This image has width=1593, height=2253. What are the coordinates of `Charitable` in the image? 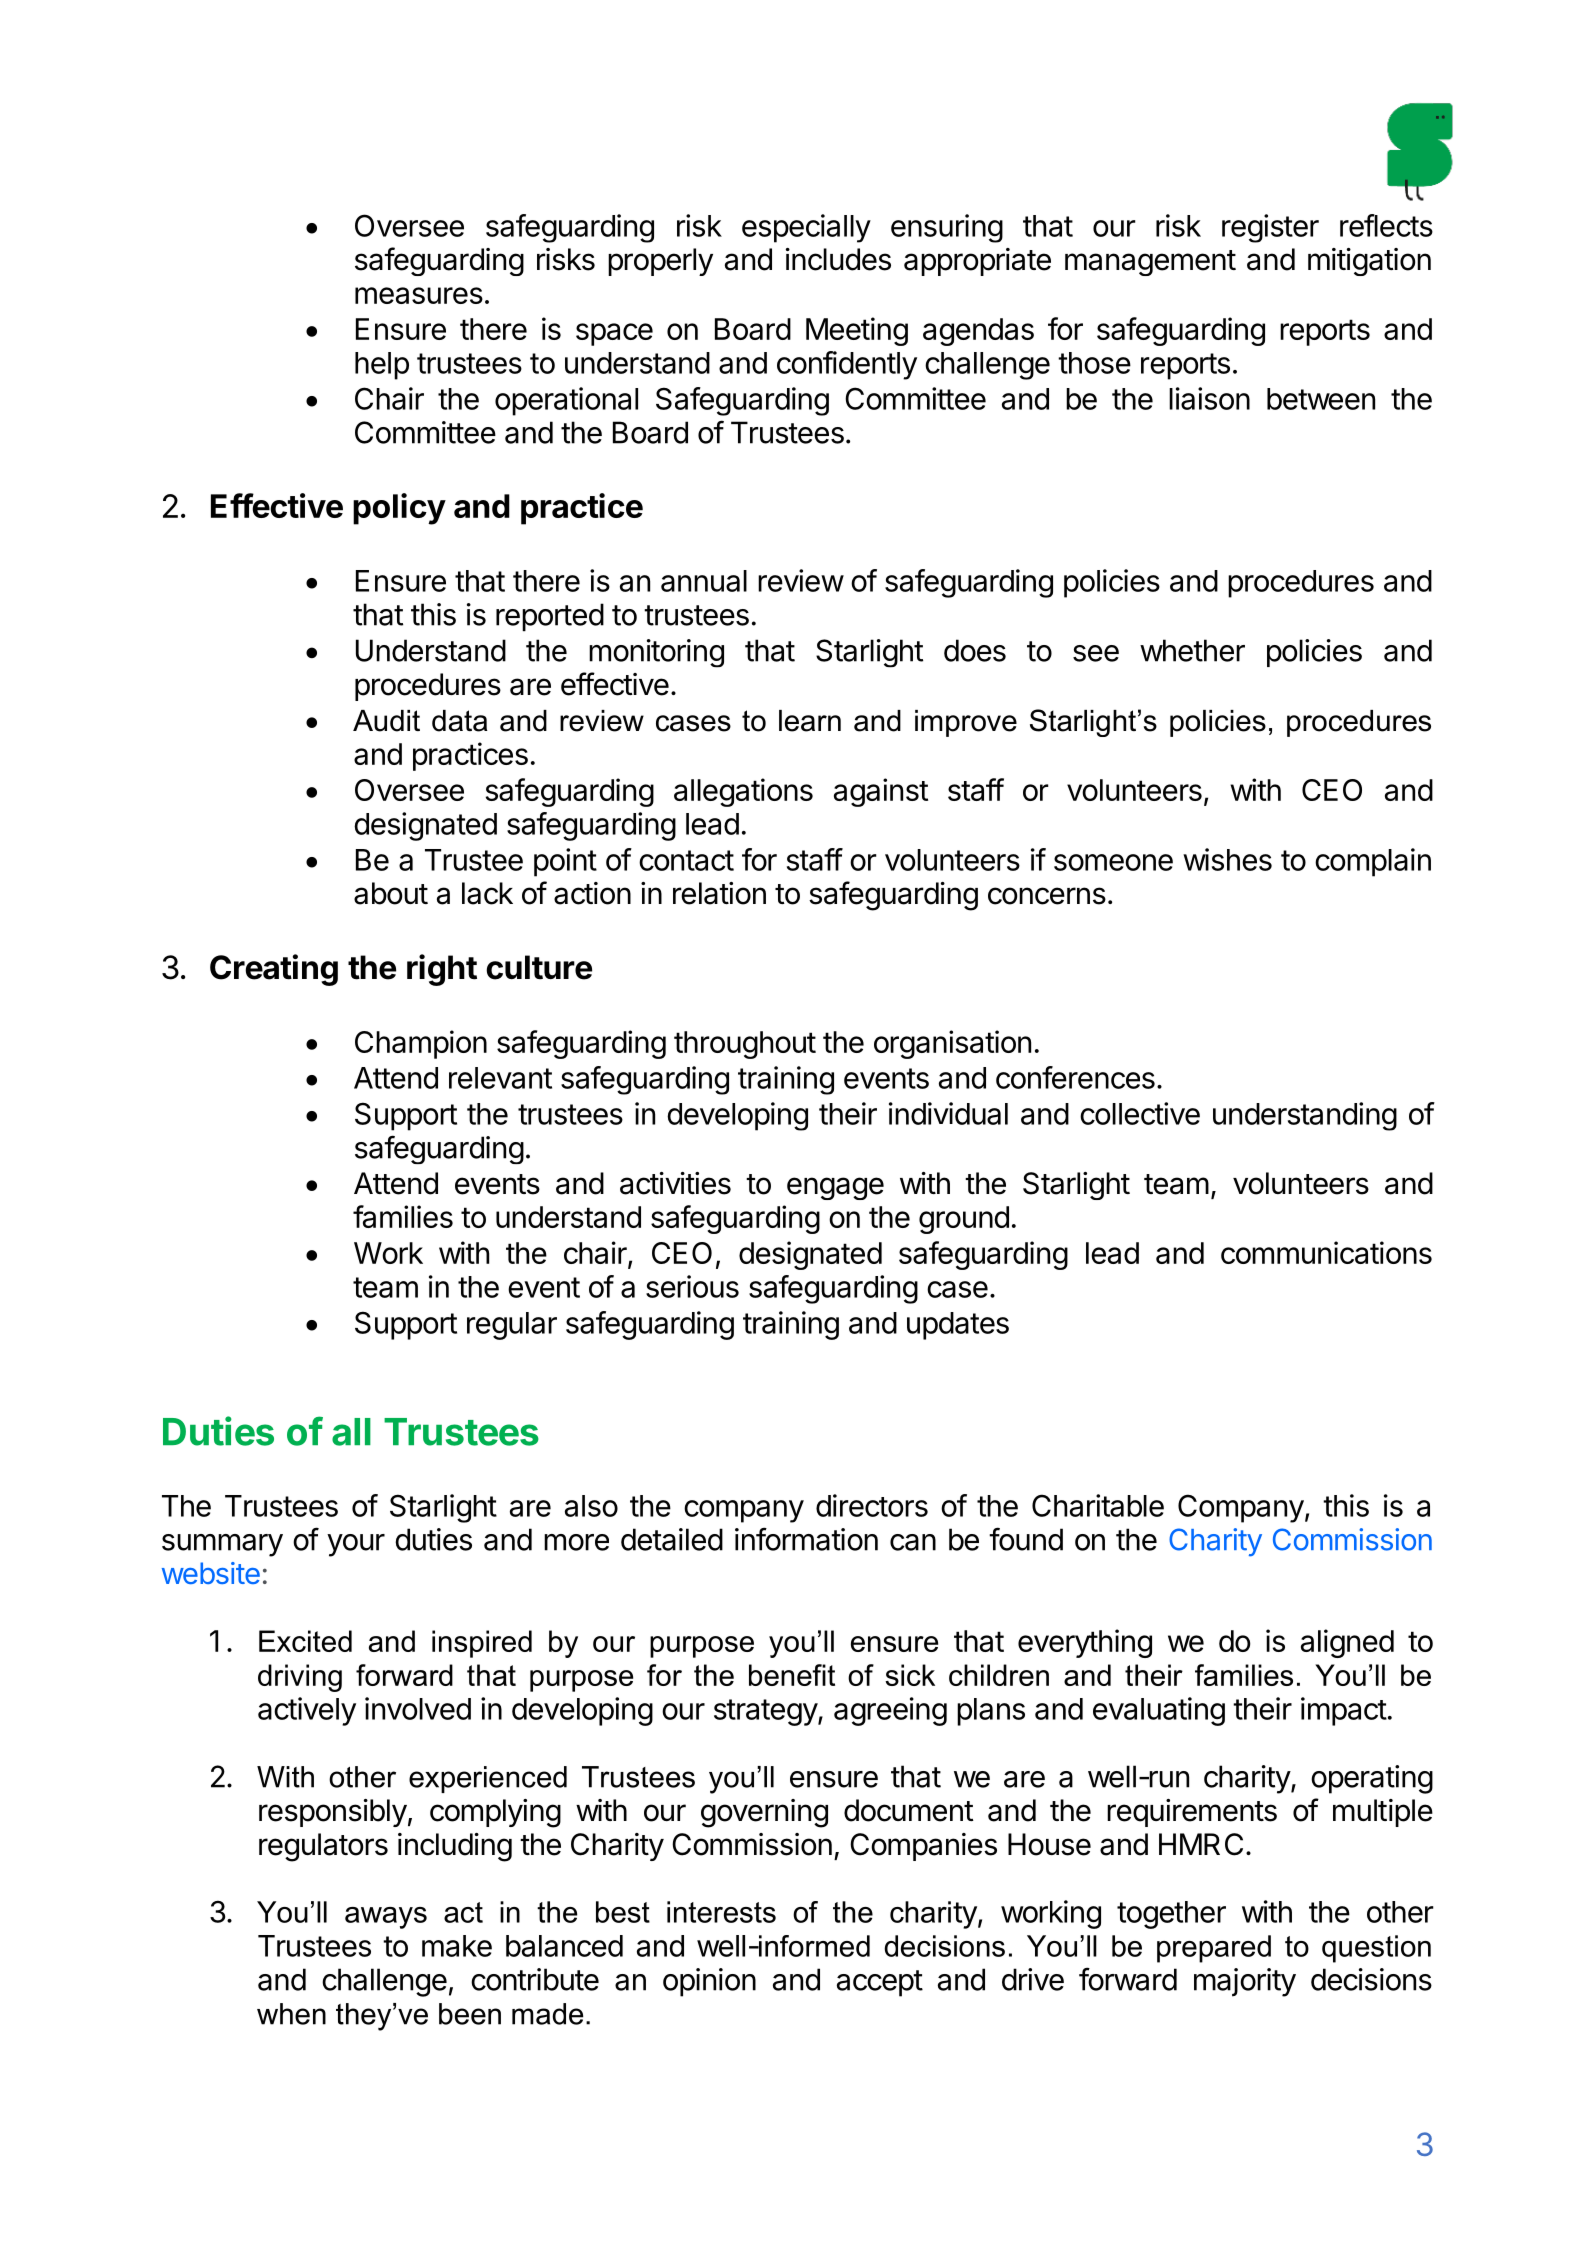 It's located at (1098, 1505).
